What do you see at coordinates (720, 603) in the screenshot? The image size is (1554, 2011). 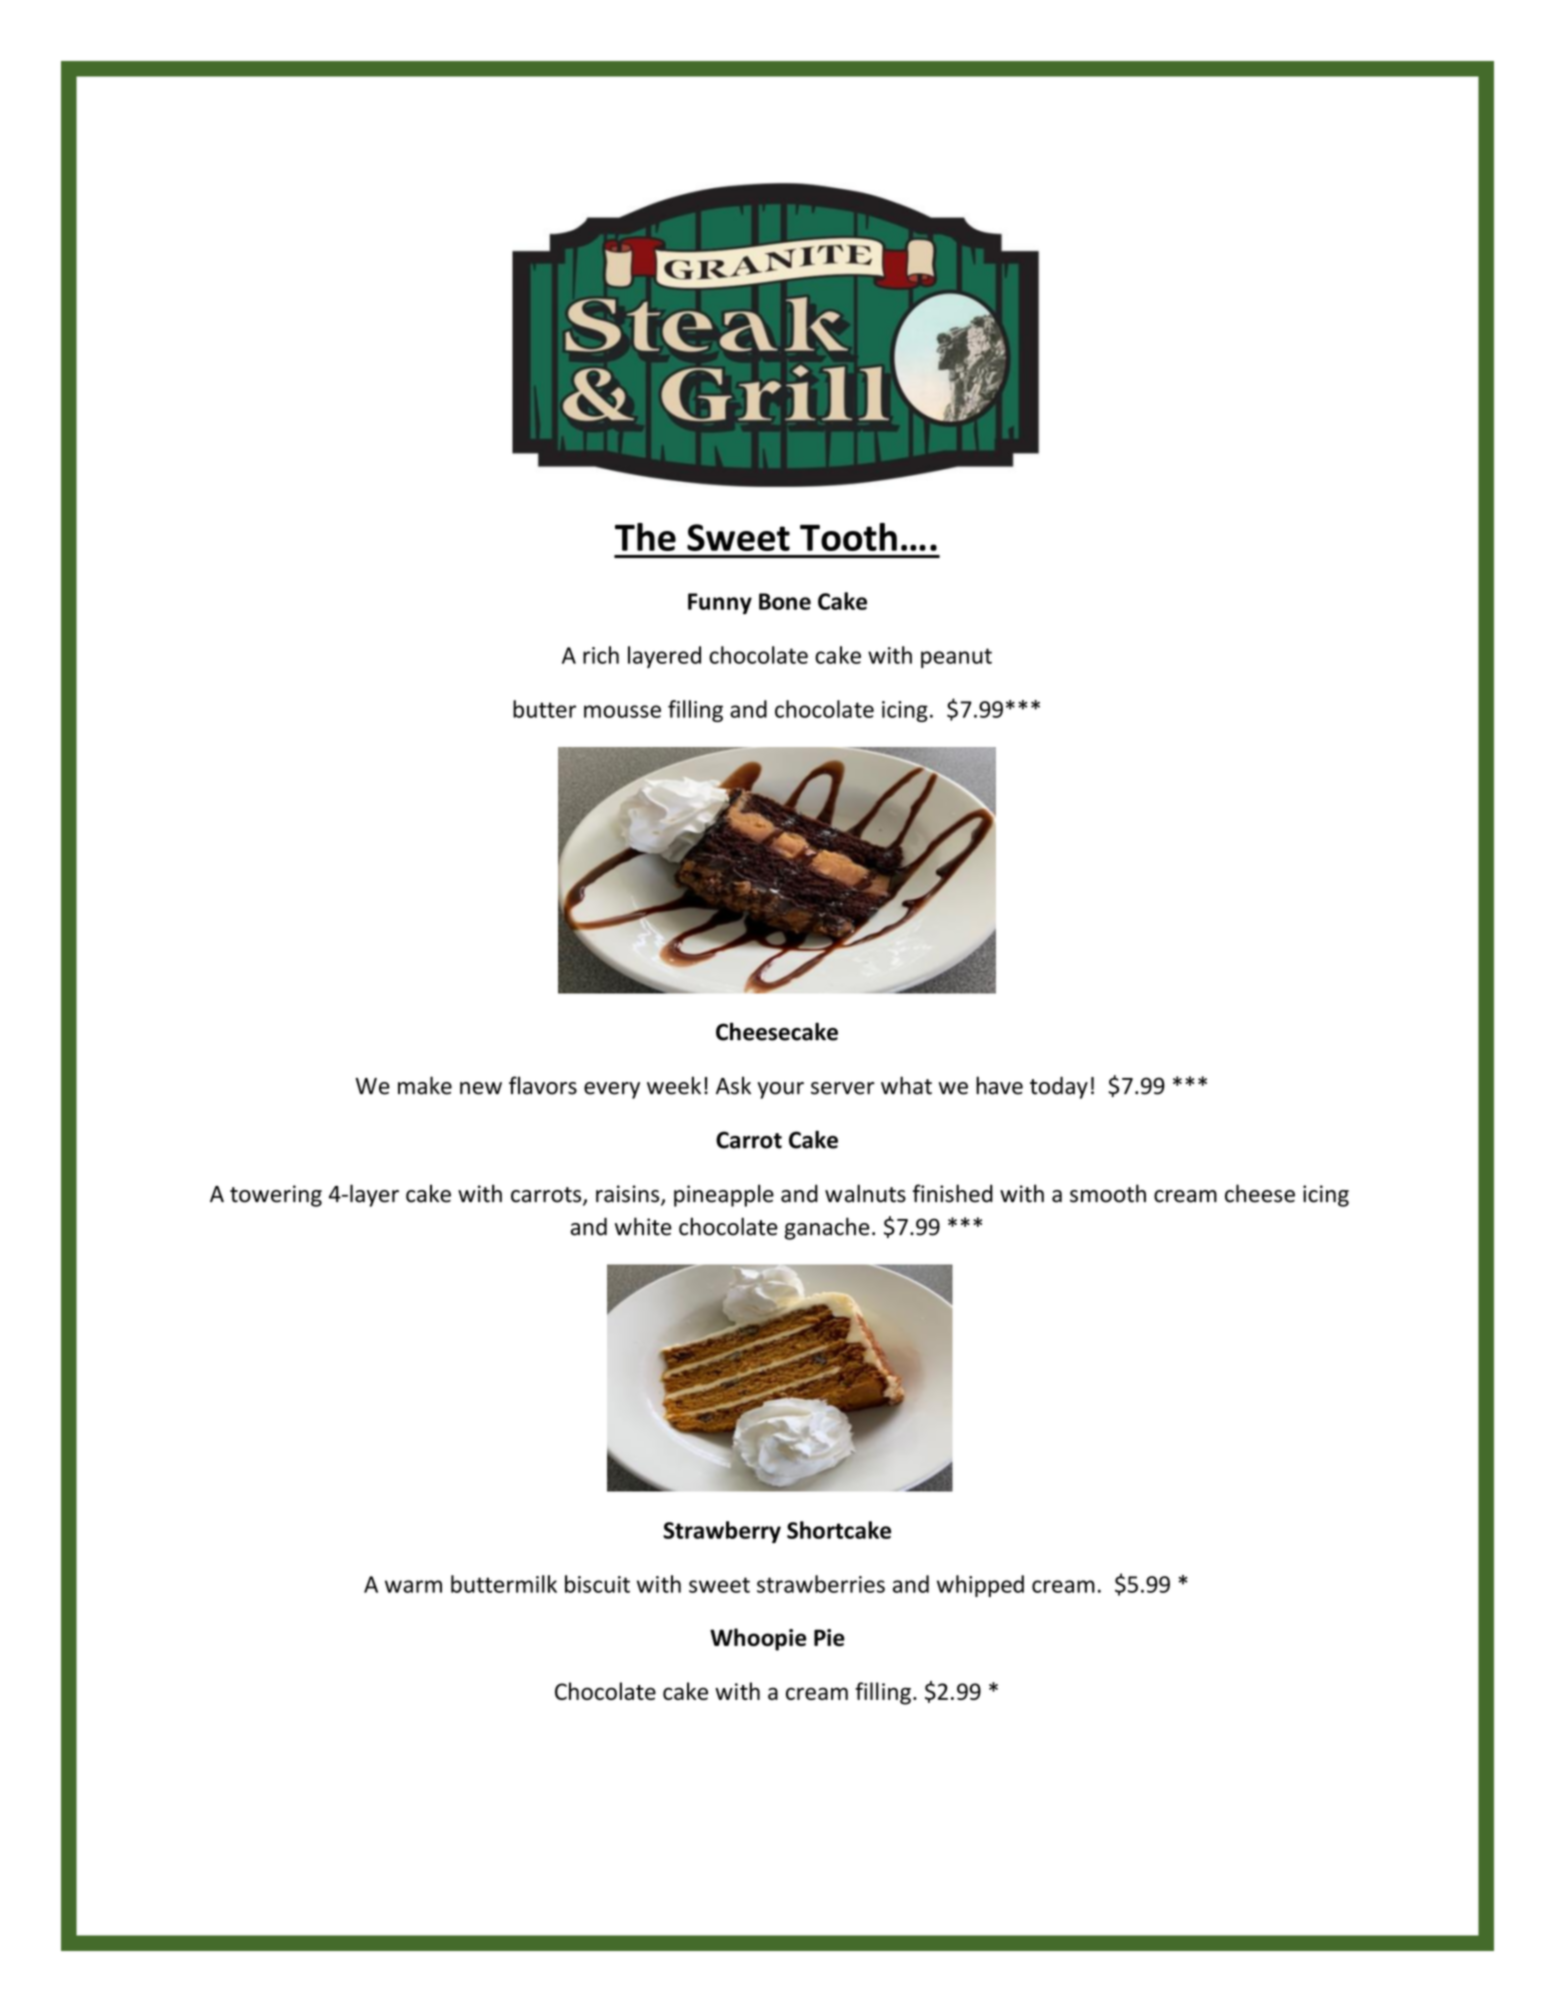 I see `Funny` at bounding box center [720, 603].
